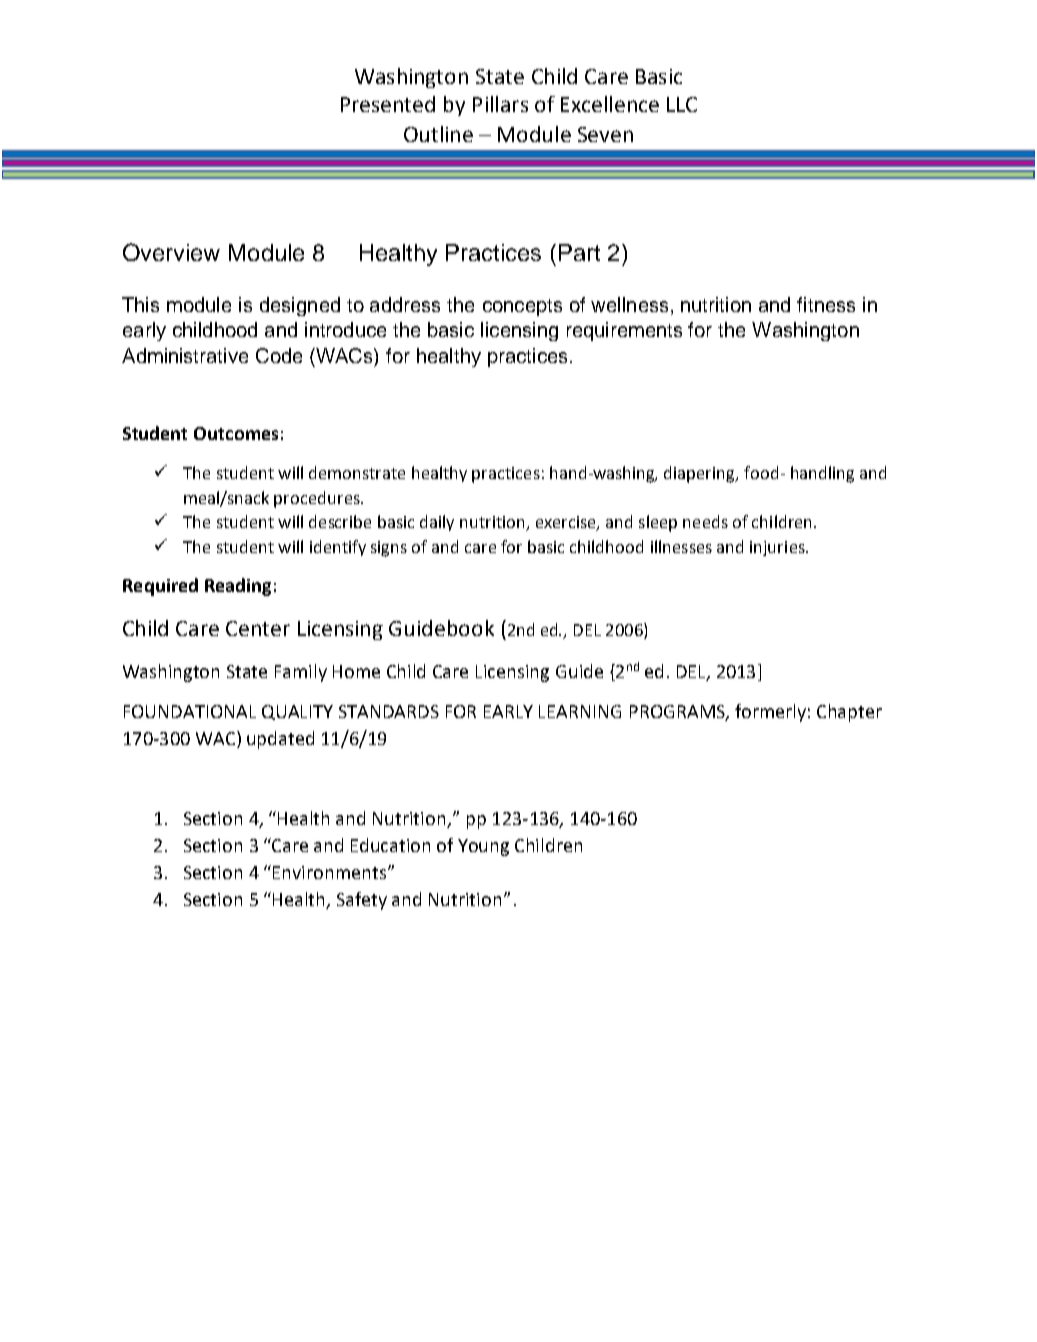 This image has width=1037, height=1342. What do you see at coordinates (329, 872) in the image?
I see `Environments` at bounding box center [329, 872].
